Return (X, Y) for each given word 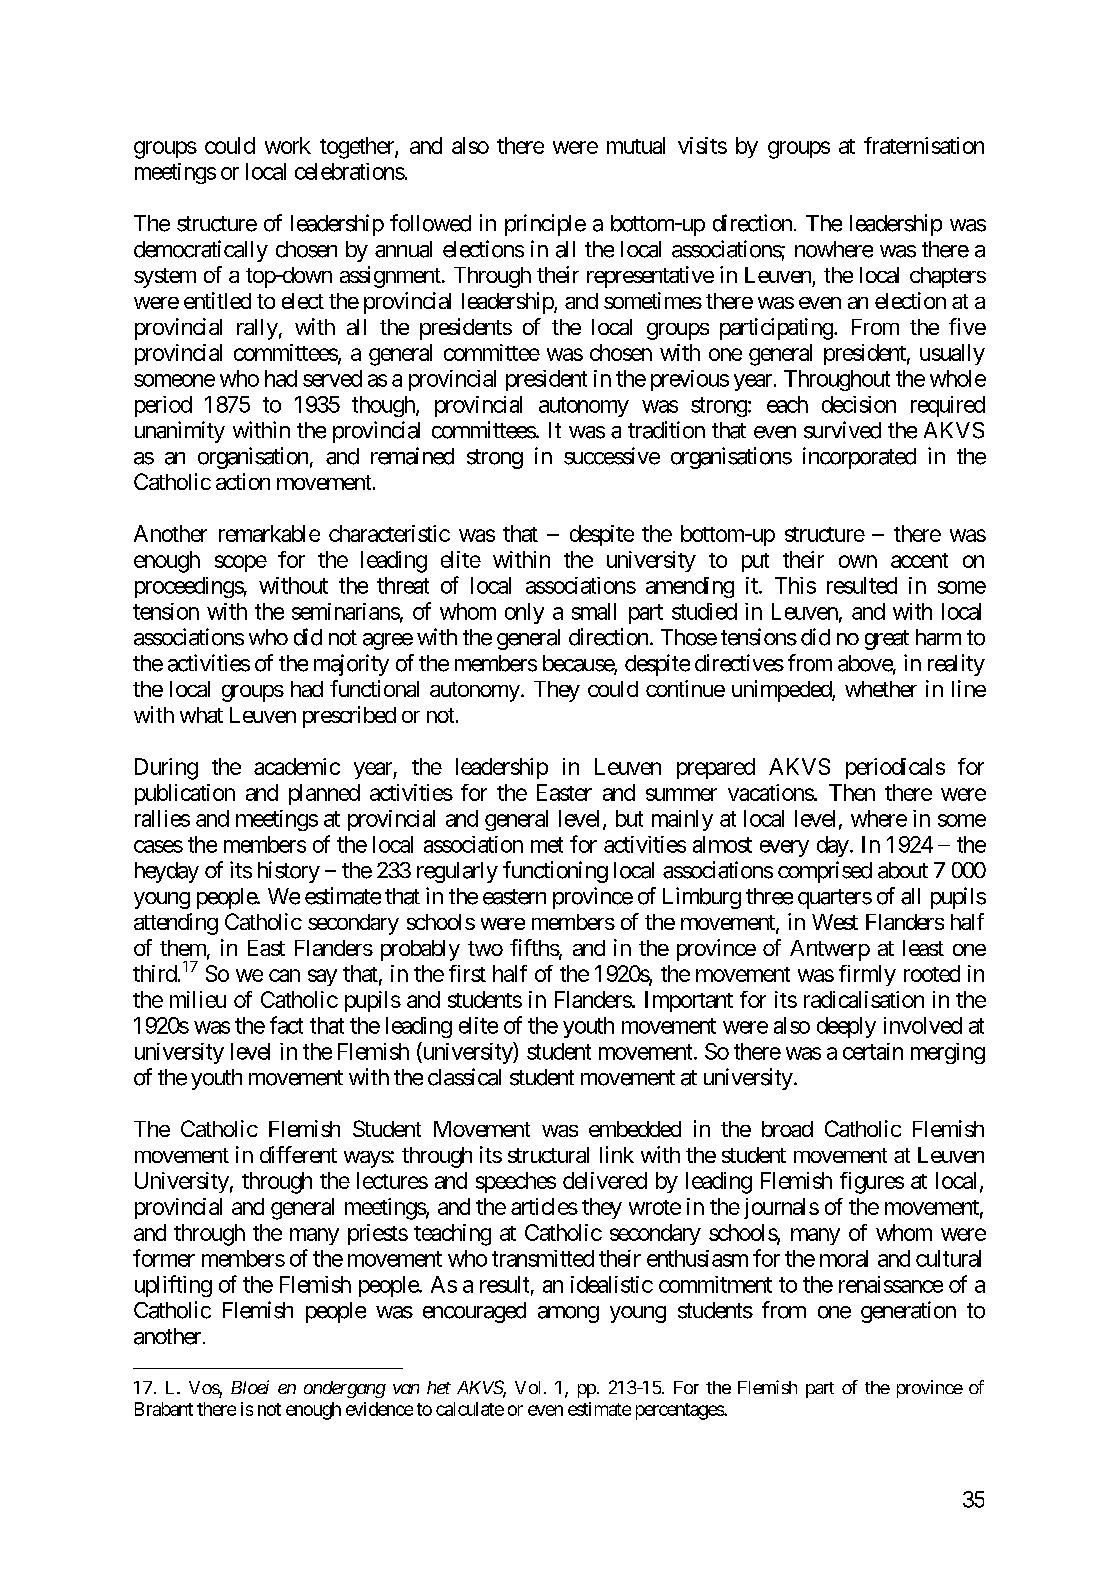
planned (324, 794)
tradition (666, 430)
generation (908, 1312)
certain (873, 1051)
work (288, 145)
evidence (379, 1409)
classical (464, 1077)
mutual (636, 145)
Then (852, 792)
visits (702, 145)
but (629, 818)
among (568, 1314)
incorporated (859, 458)
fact (286, 1025)
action (243, 481)
